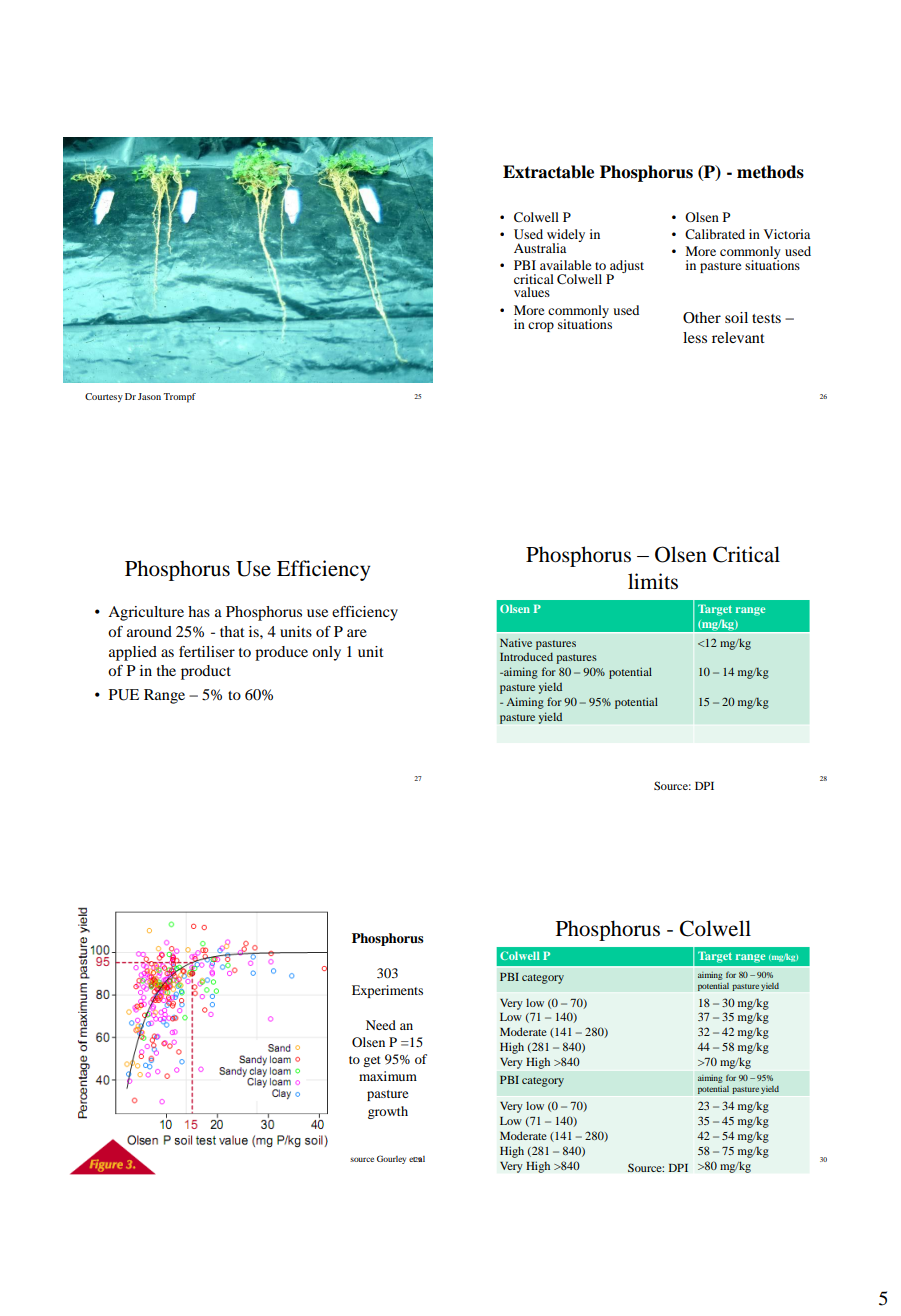 This screenshot has width=901, height=1316. Describe the element at coordinates (516, 642) in the screenshot. I see `Native` at that location.
